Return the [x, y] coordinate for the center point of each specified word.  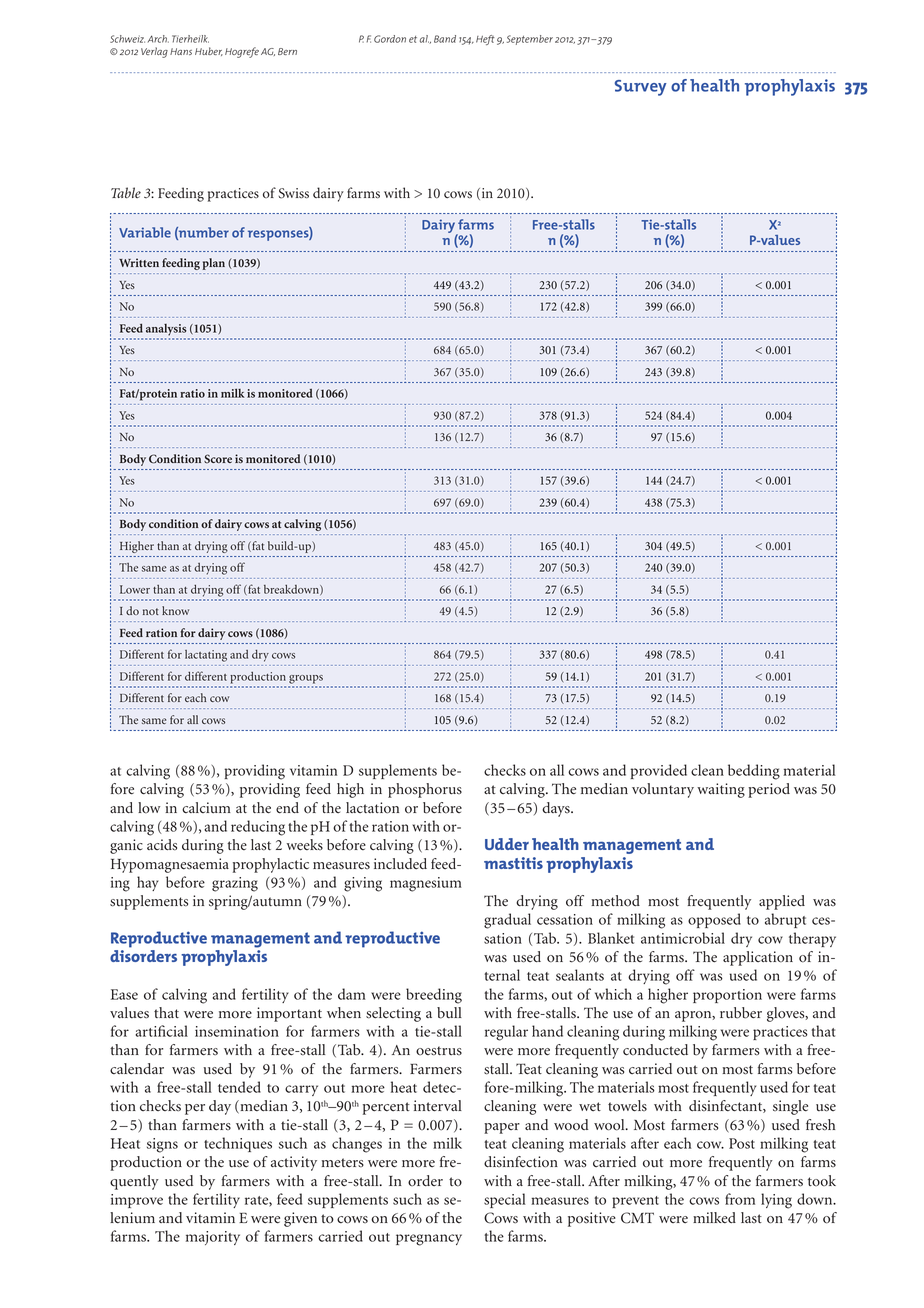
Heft [485, 40]
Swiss [294, 193]
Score [218, 459]
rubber [741, 1013]
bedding [754, 772]
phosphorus [425, 790]
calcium [206, 808]
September [530, 40]
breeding [434, 996]
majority [213, 1238]
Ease [124, 994]
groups [306, 679]
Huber [209, 51]
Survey [641, 88]
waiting [721, 790]
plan [213, 264]
